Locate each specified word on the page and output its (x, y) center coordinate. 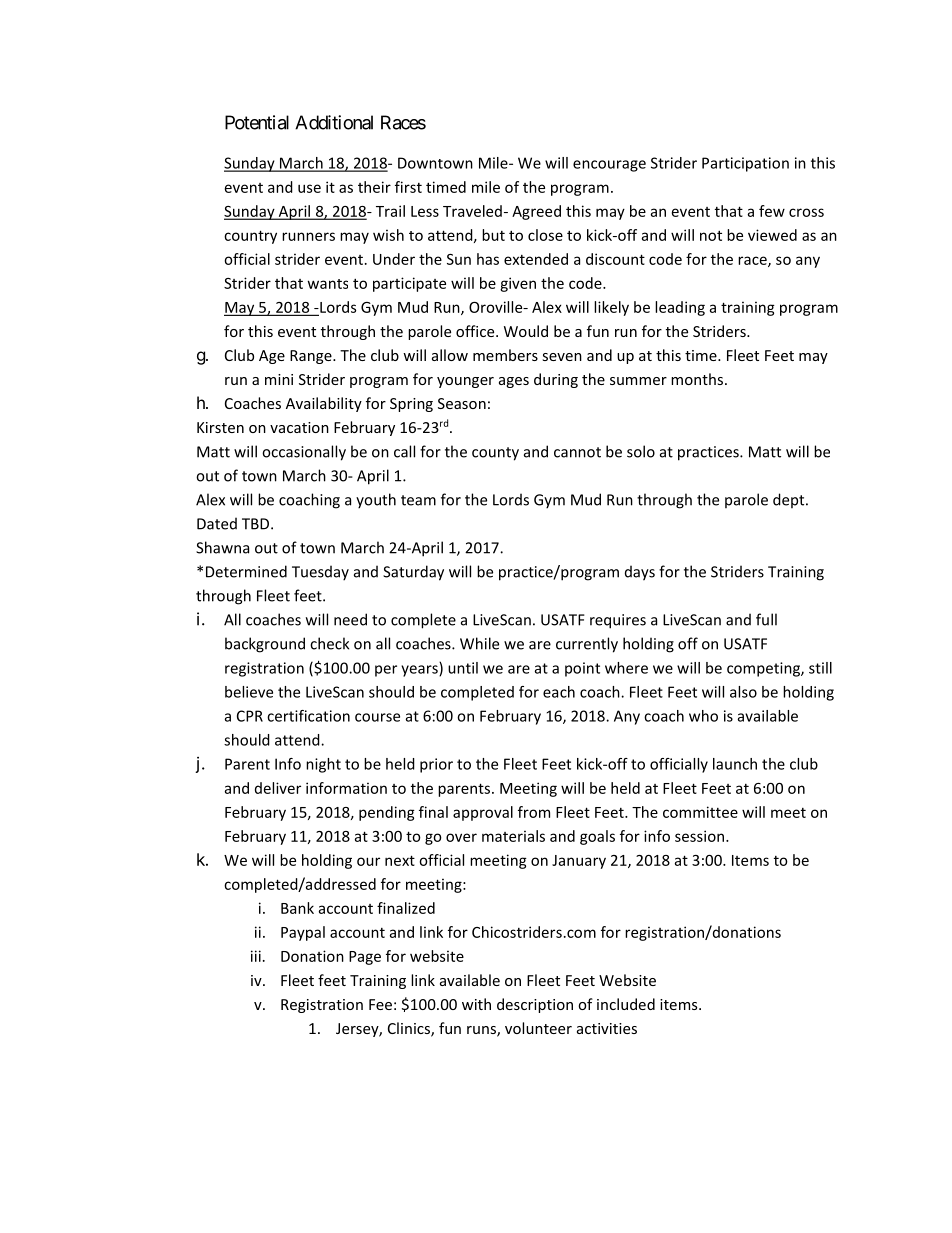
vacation (299, 427)
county (495, 454)
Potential (257, 122)
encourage (609, 166)
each (559, 692)
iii (256, 956)
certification (308, 716)
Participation (745, 164)
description (535, 1005)
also (743, 692)
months (697, 379)
